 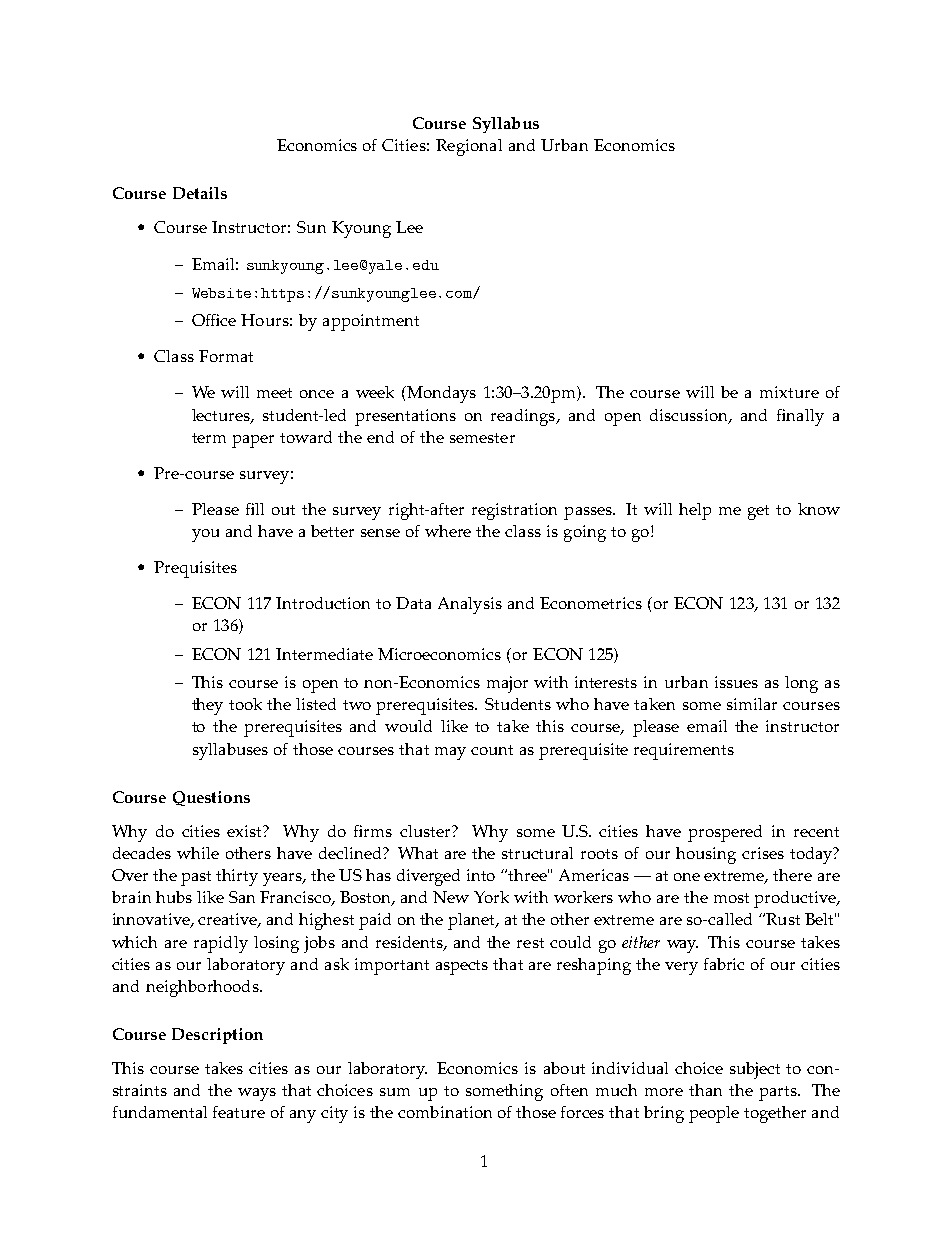 What do you see at coordinates (239, 1112) in the screenshot?
I see `feature` at bounding box center [239, 1112].
